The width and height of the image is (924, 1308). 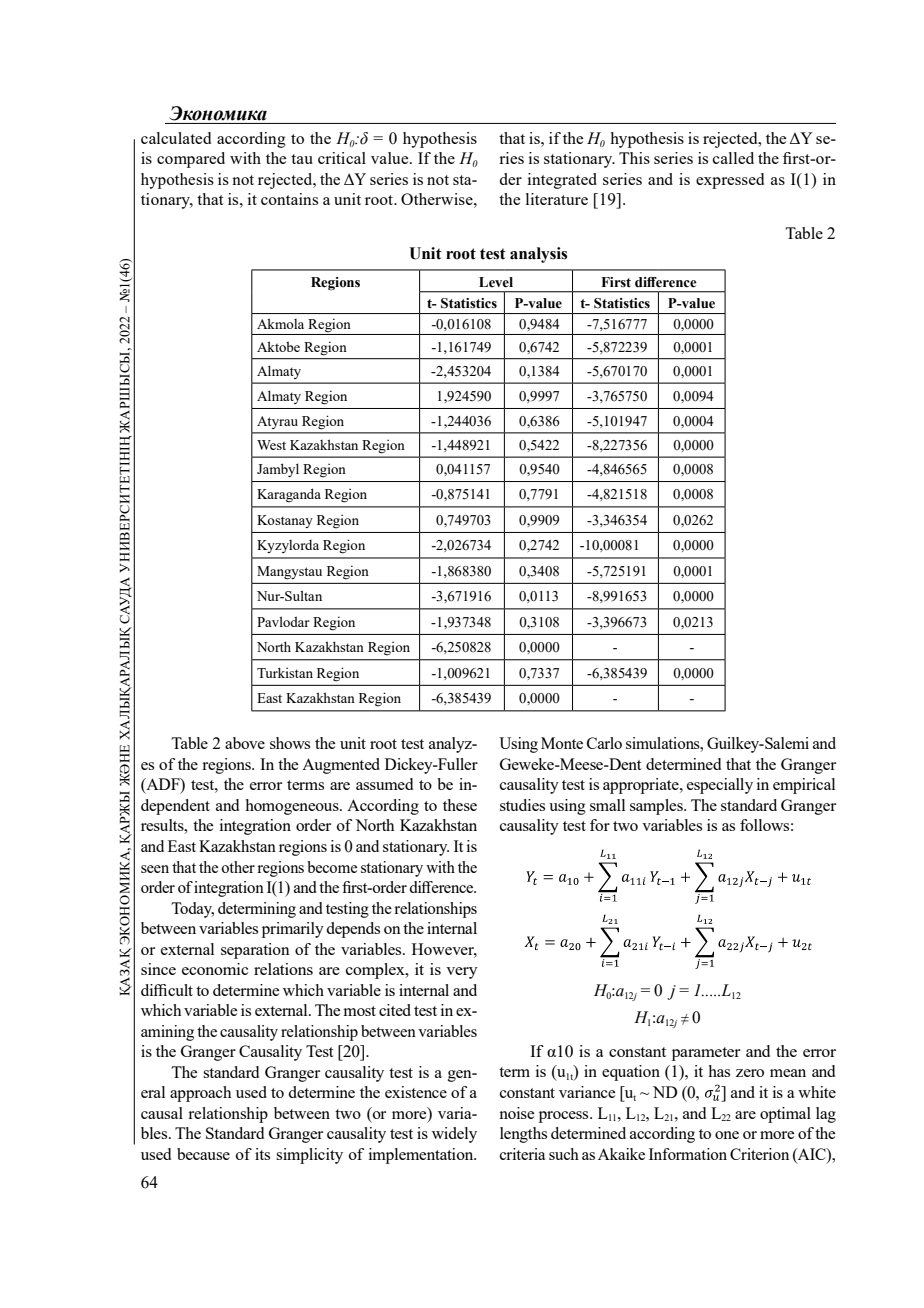 What do you see at coordinates (557, 199) in the image?
I see `literature` at bounding box center [557, 199].
